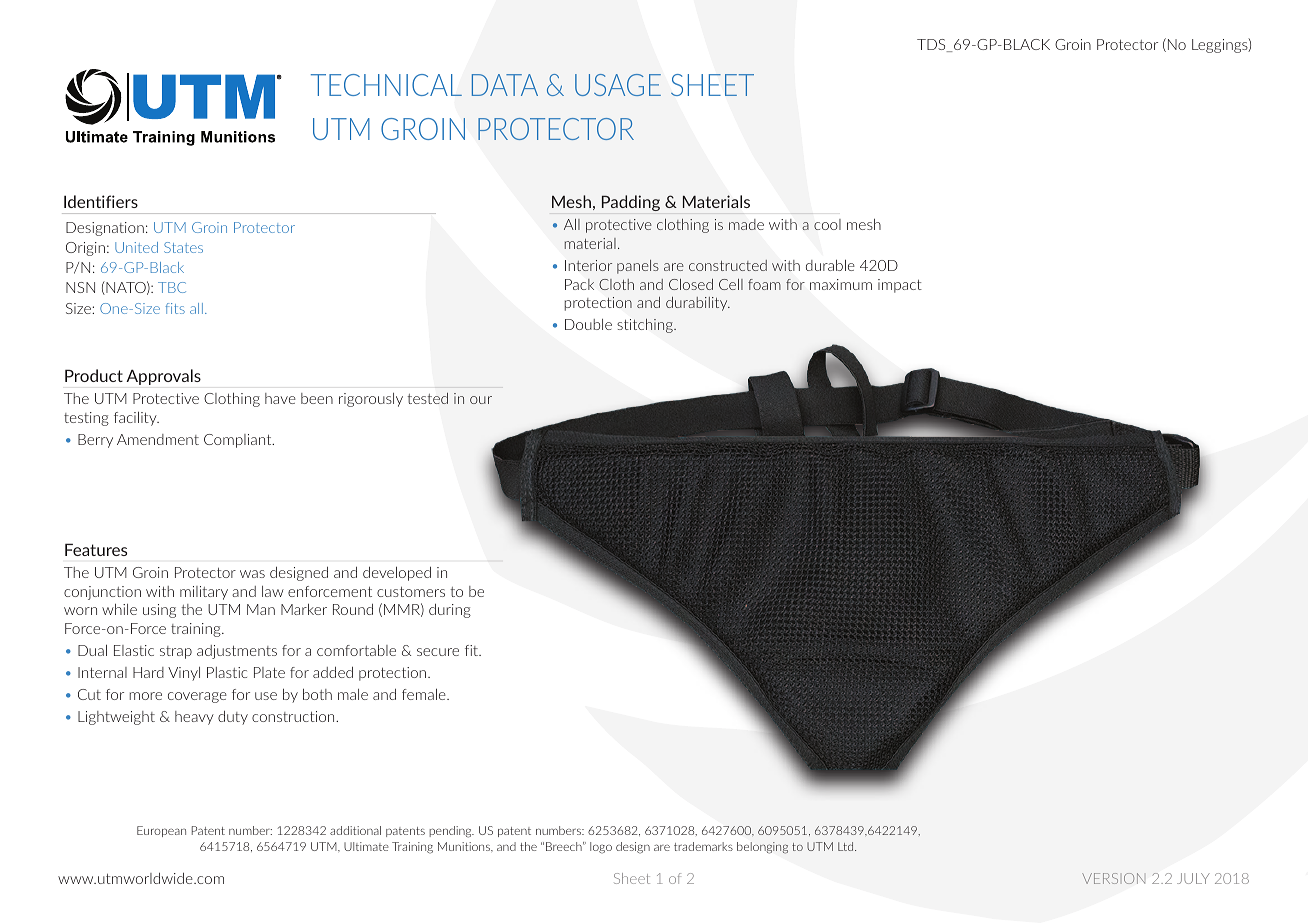 The image size is (1308, 924). Describe the element at coordinates (601, 848) in the screenshot. I see `logo` at that location.
